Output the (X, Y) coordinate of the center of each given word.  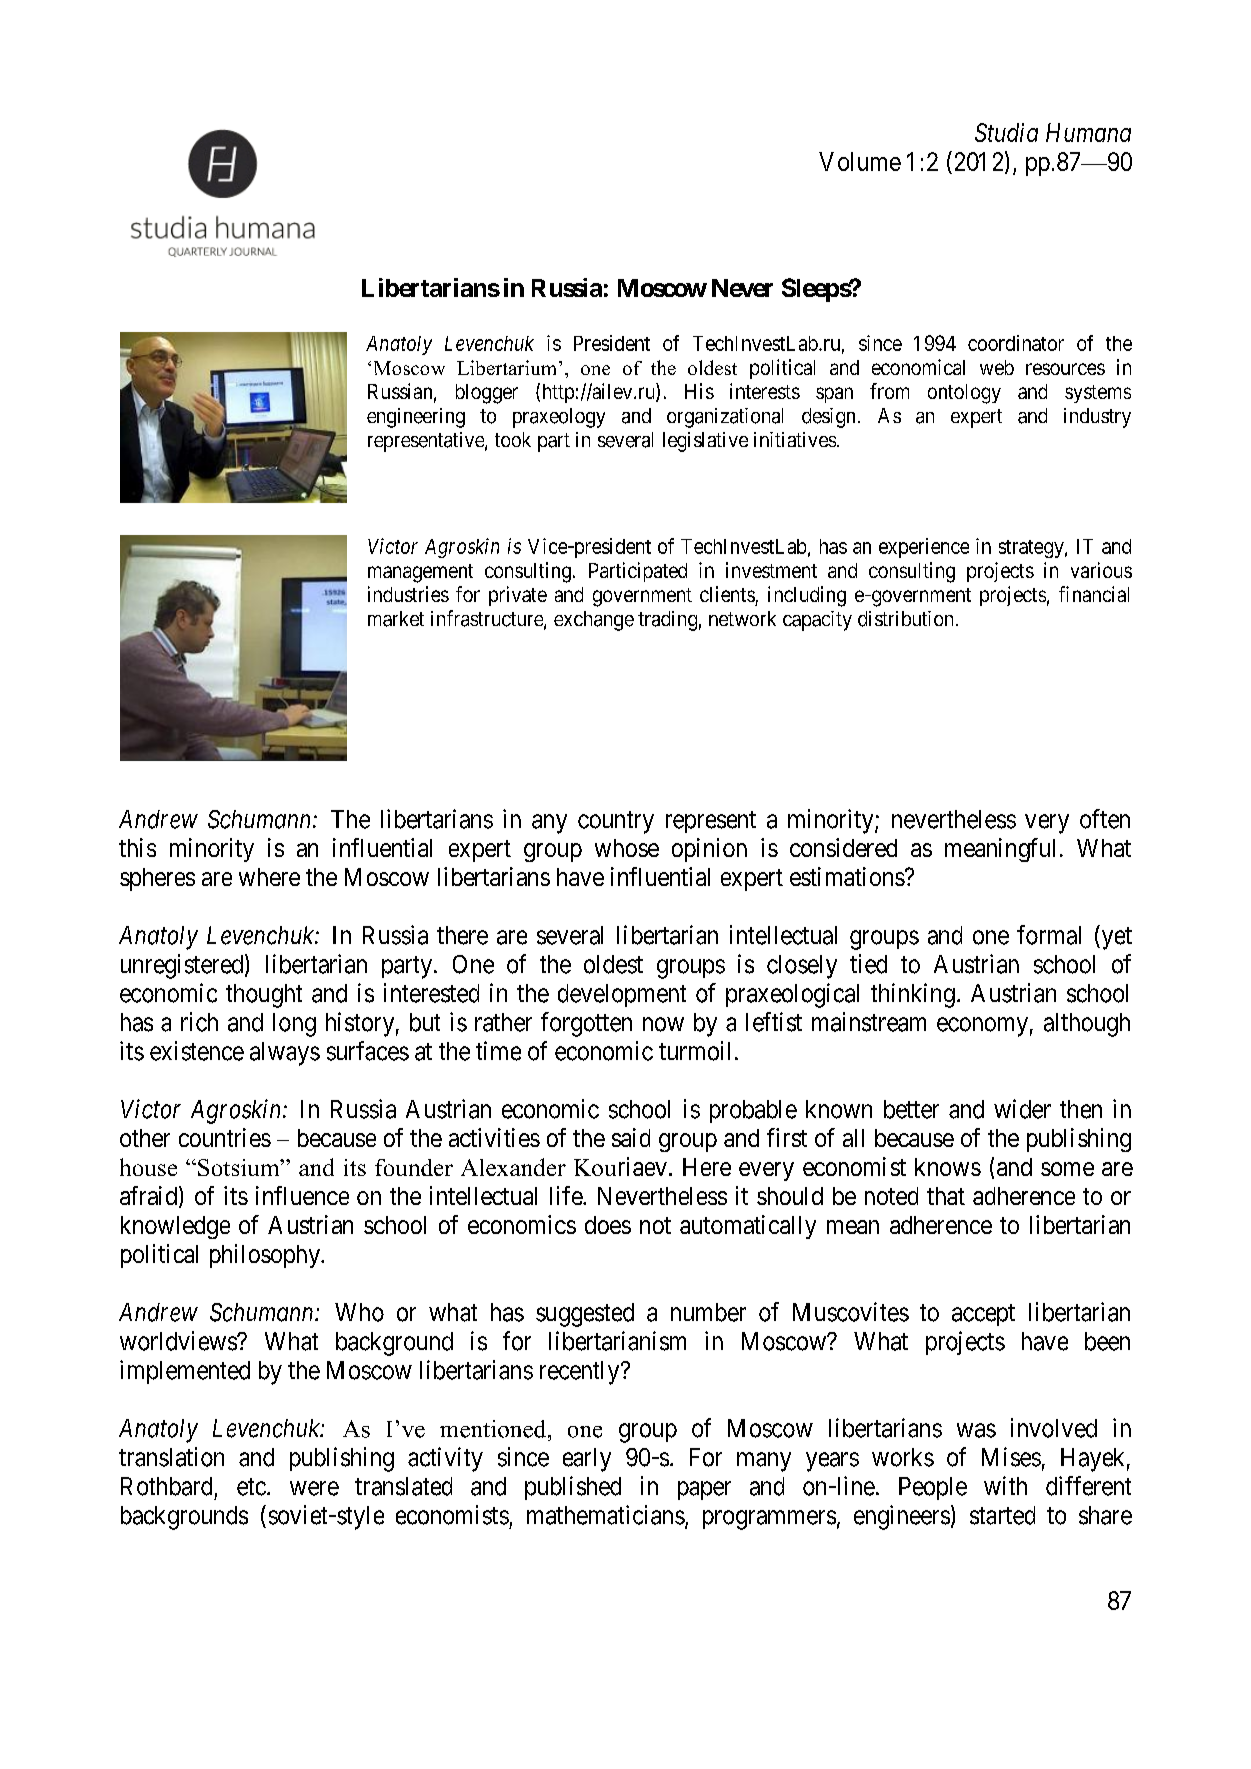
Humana (1088, 132)
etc (251, 1487)
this (137, 847)
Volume (860, 161)
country (616, 822)
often (1105, 819)
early (587, 1460)
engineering (416, 418)
